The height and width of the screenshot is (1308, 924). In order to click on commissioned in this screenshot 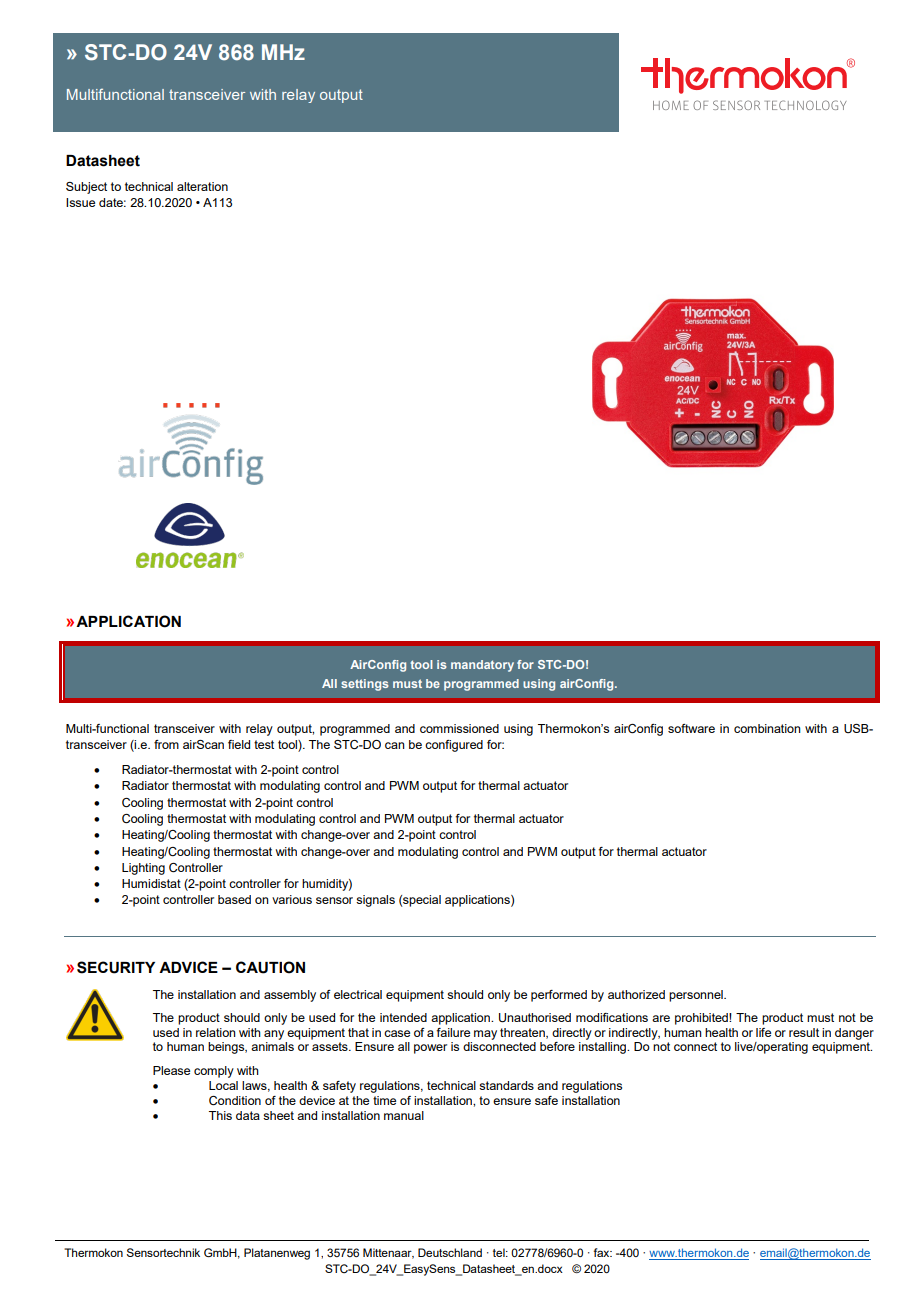, I will do `click(459, 728)`.
